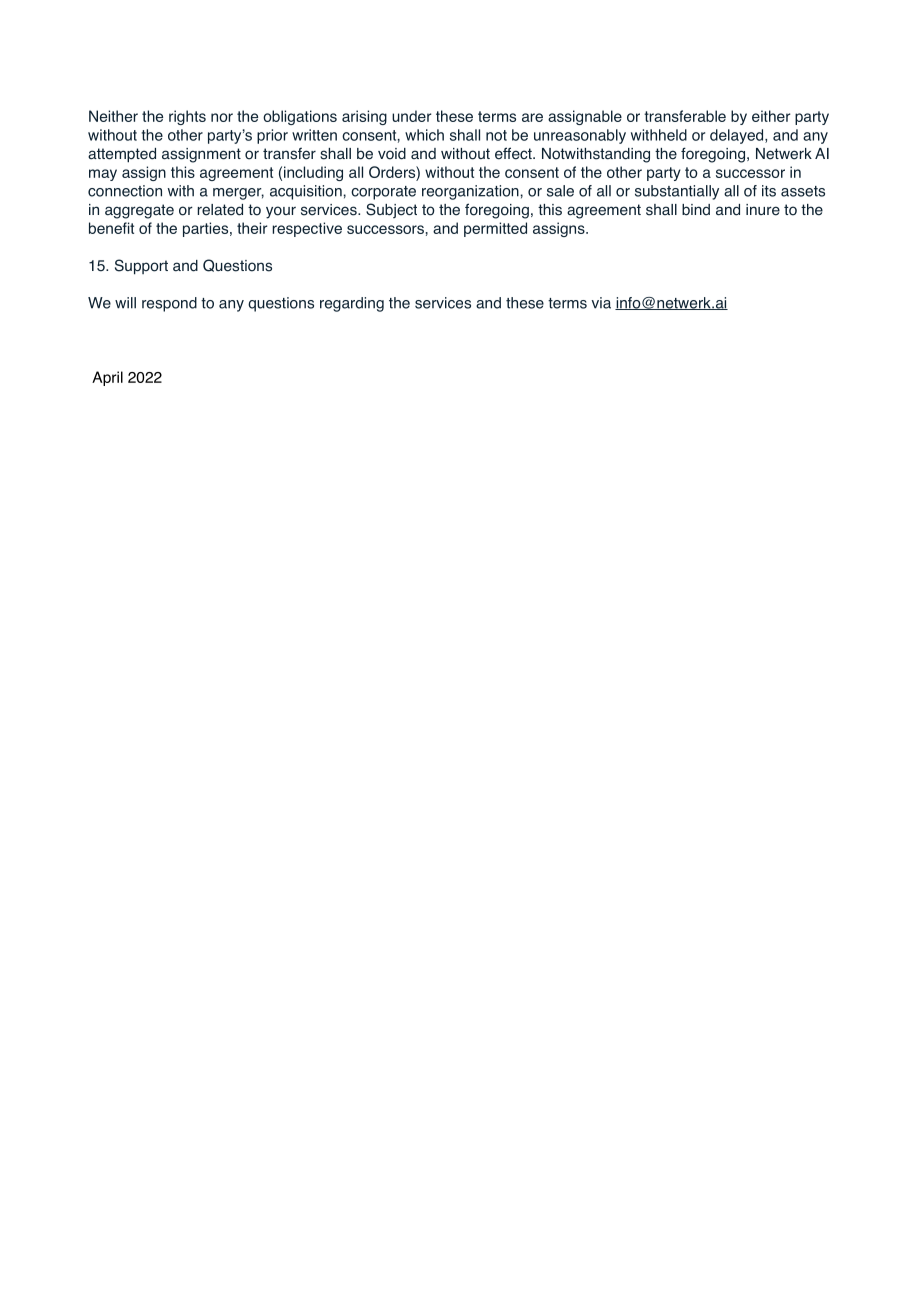 Image resolution: width=924 pixels, height=1308 pixels. What do you see at coordinates (601, 303) in the screenshot?
I see `via` at bounding box center [601, 303].
